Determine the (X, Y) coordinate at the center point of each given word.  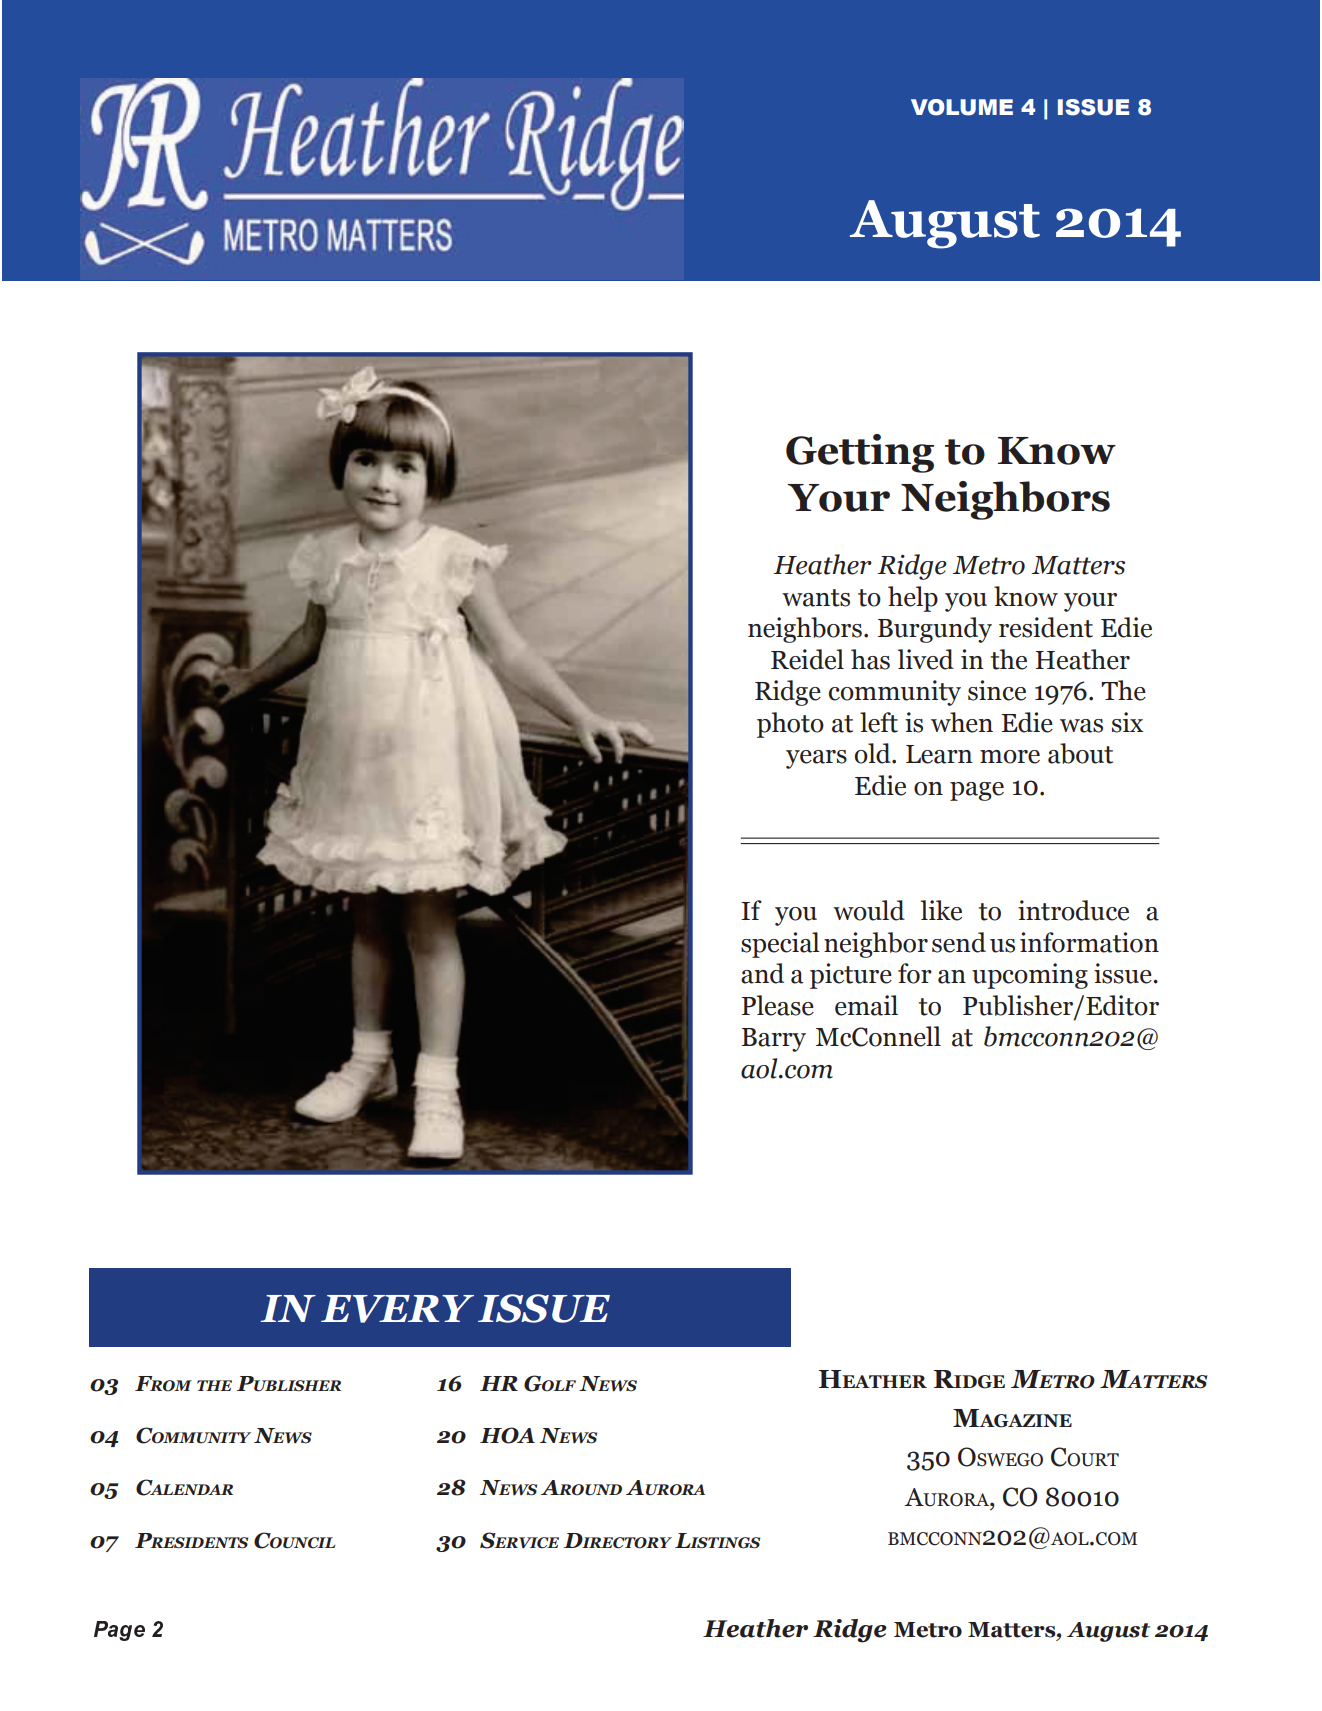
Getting (860, 453)
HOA (507, 1435)
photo (790, 725)
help (913, 599)
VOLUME (962, 107)
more (1010, 757)
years (816, 759)
